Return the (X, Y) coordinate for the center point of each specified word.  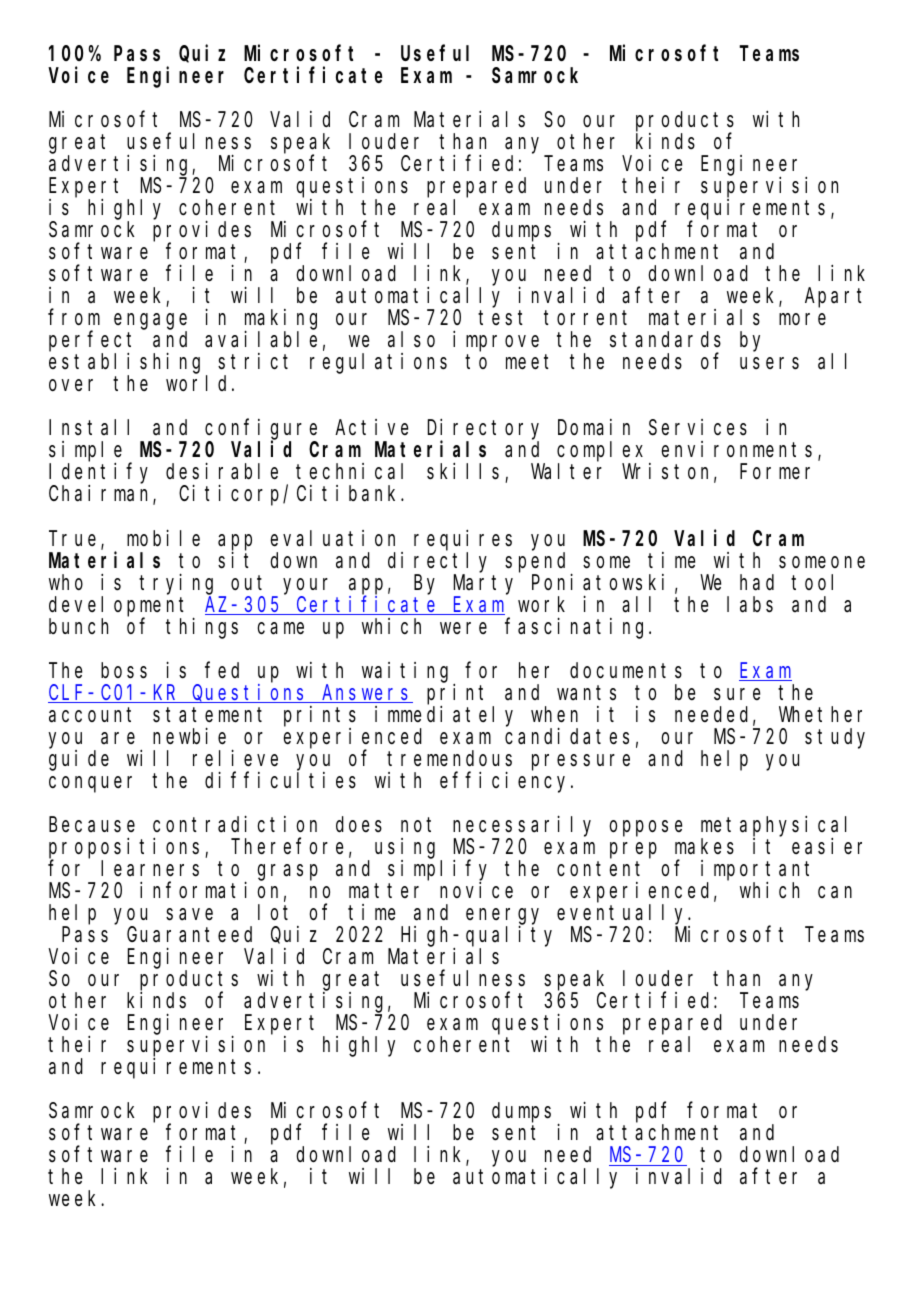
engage (150, 323)
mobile (163, 538)
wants (586, 693)
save (189, 914)
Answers (366, 694)
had (757, 582)
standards (665, 340)
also (411, 340)
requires (463, 540)
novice (476, 890)
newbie (189, 736)
